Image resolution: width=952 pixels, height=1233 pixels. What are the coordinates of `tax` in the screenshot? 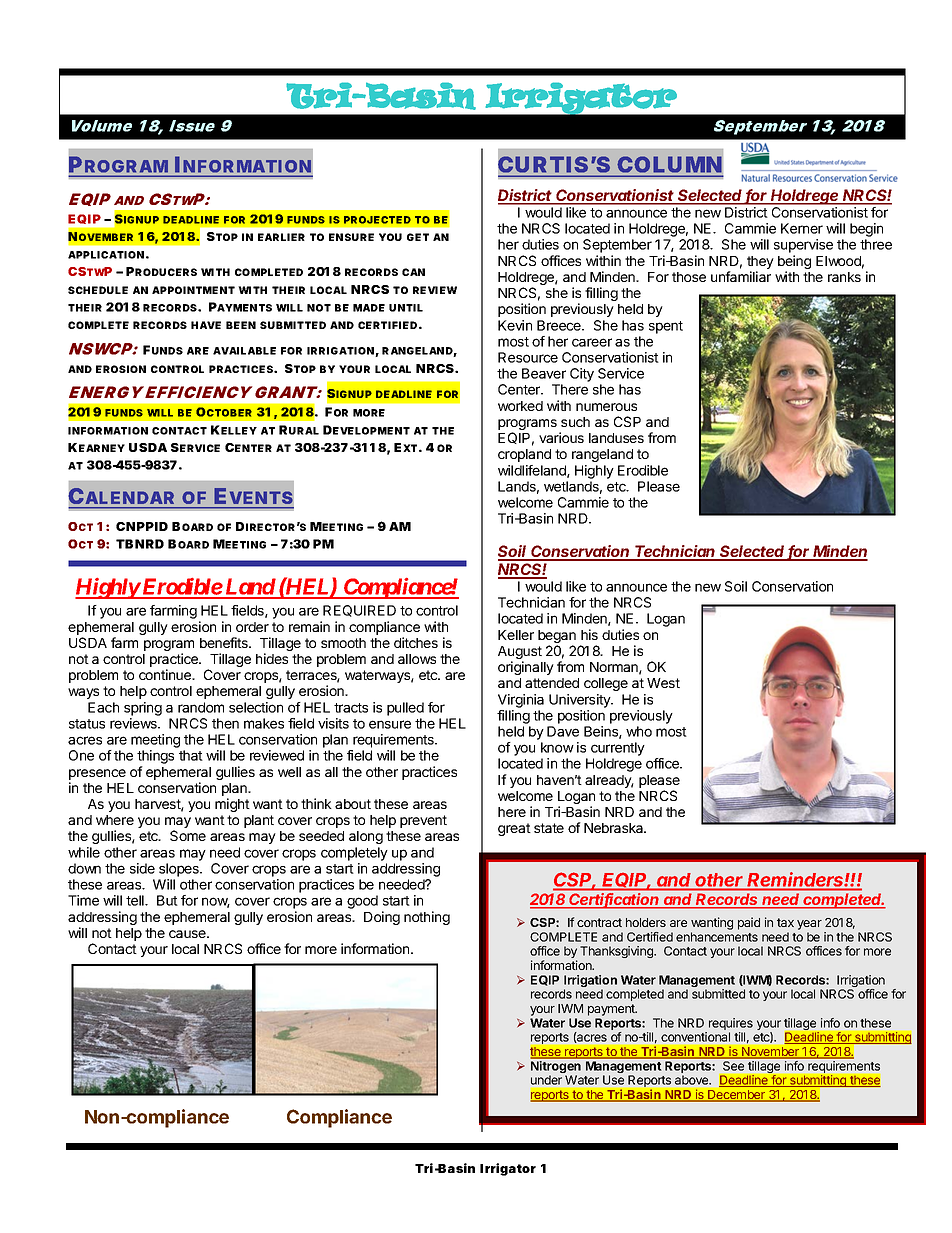 It's located at (785, 922).
